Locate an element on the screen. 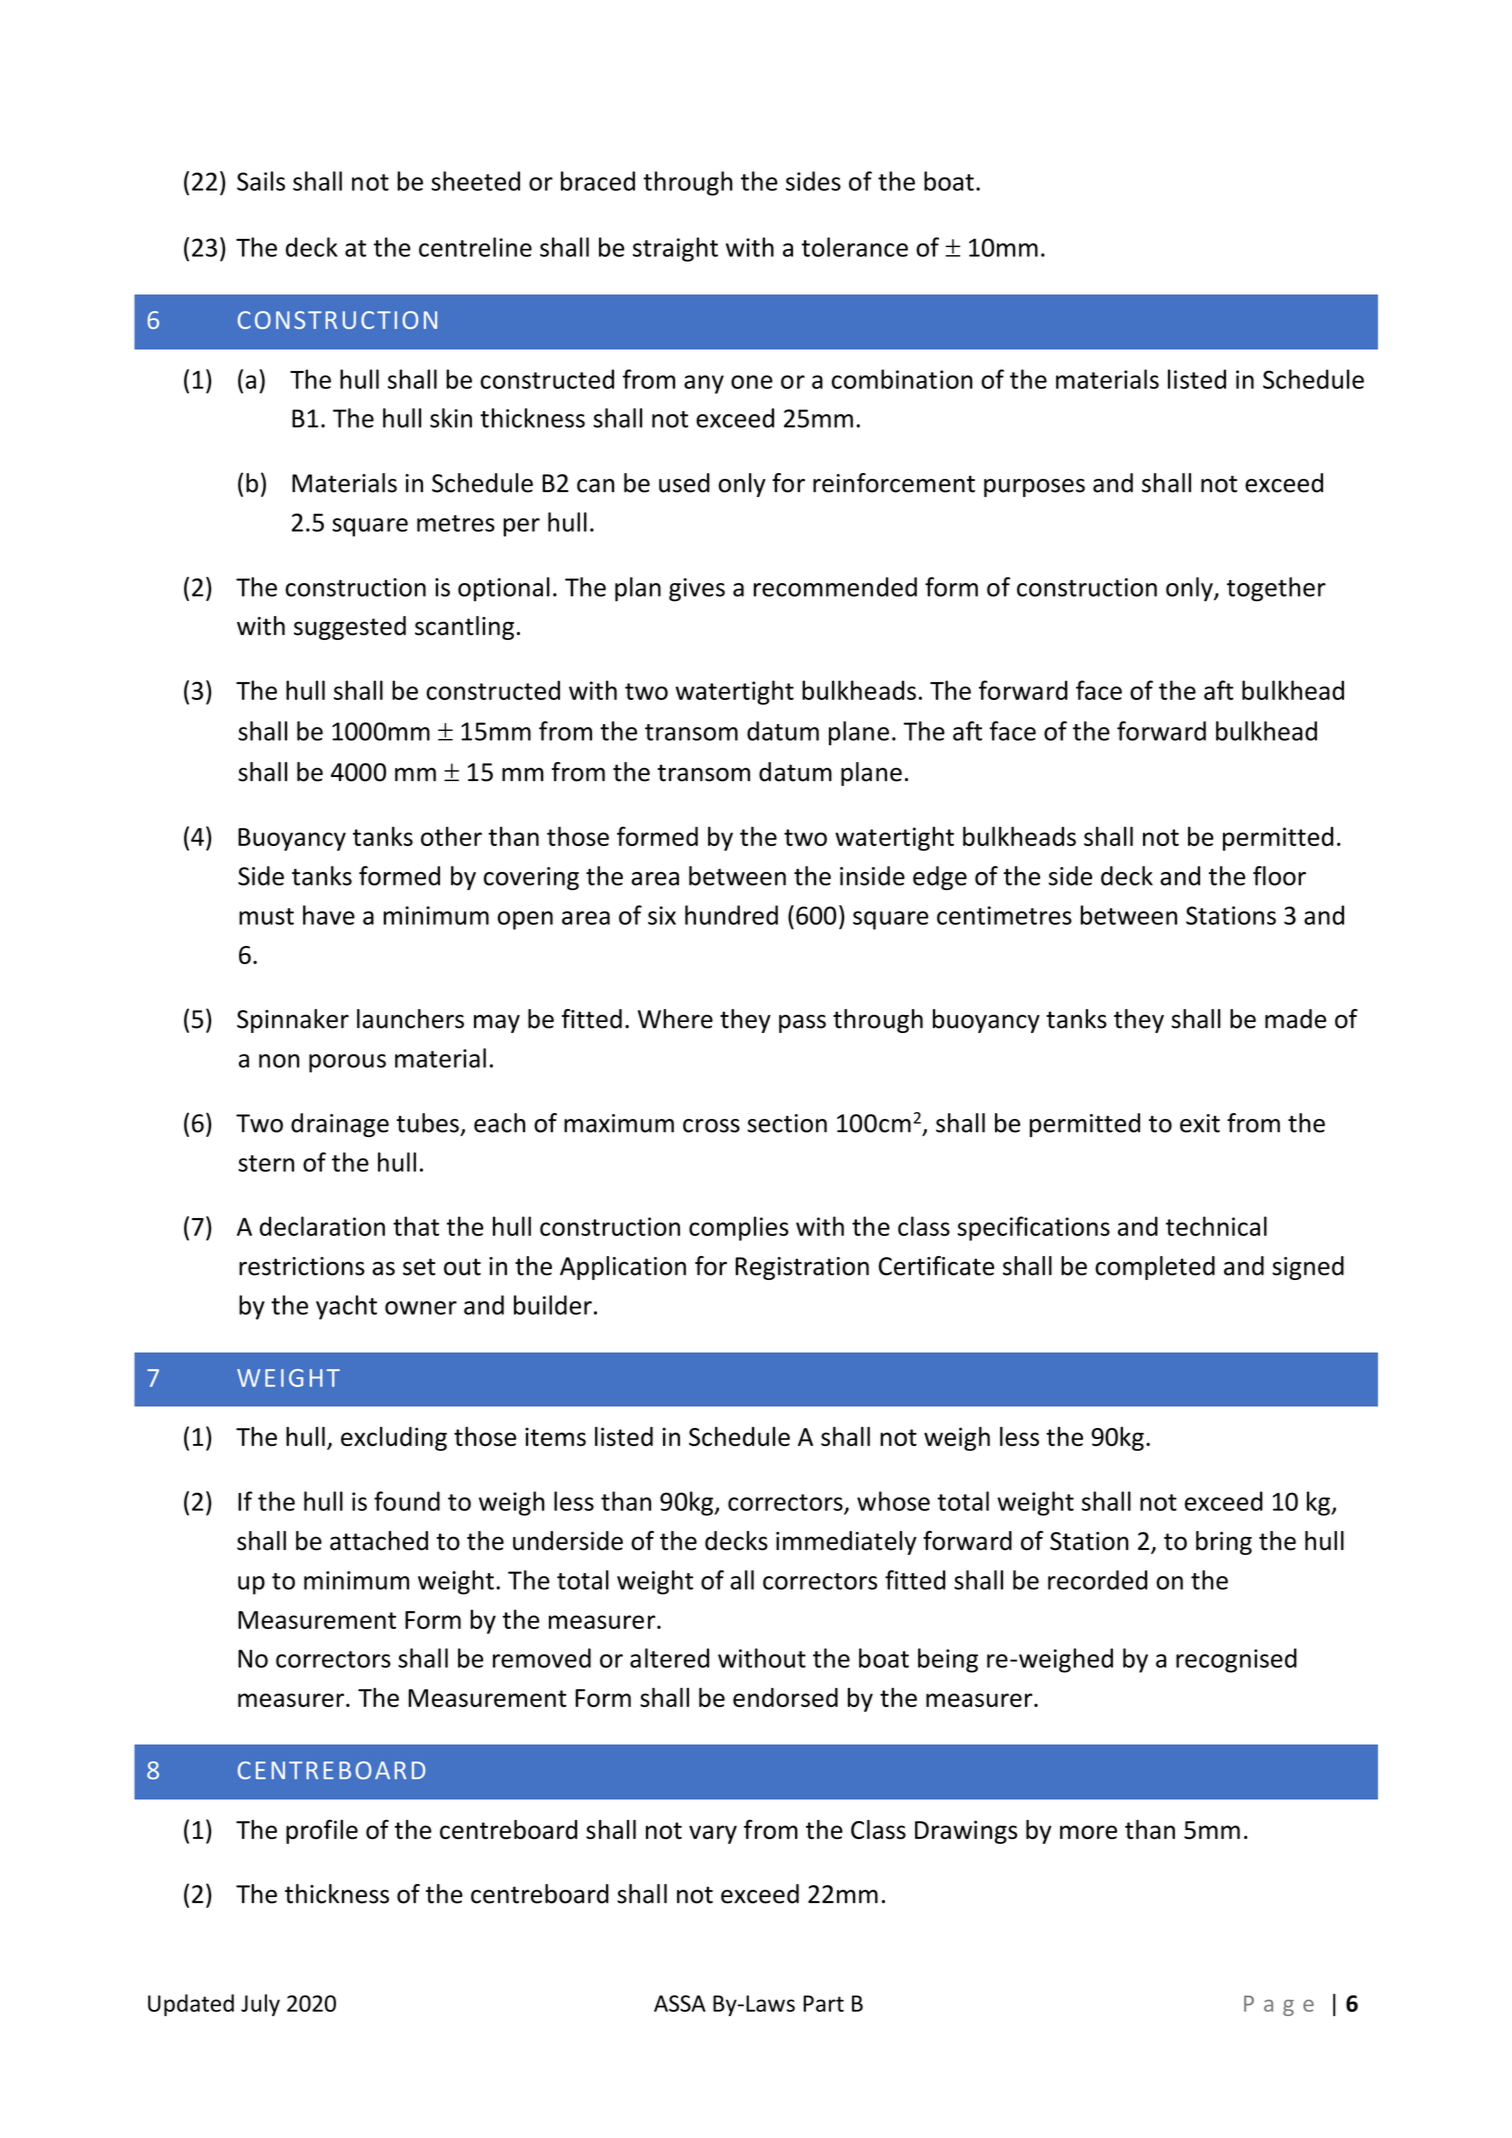 This screenshot has height=2138, width=1512. bring is located at coordinates (1224, 1543).
